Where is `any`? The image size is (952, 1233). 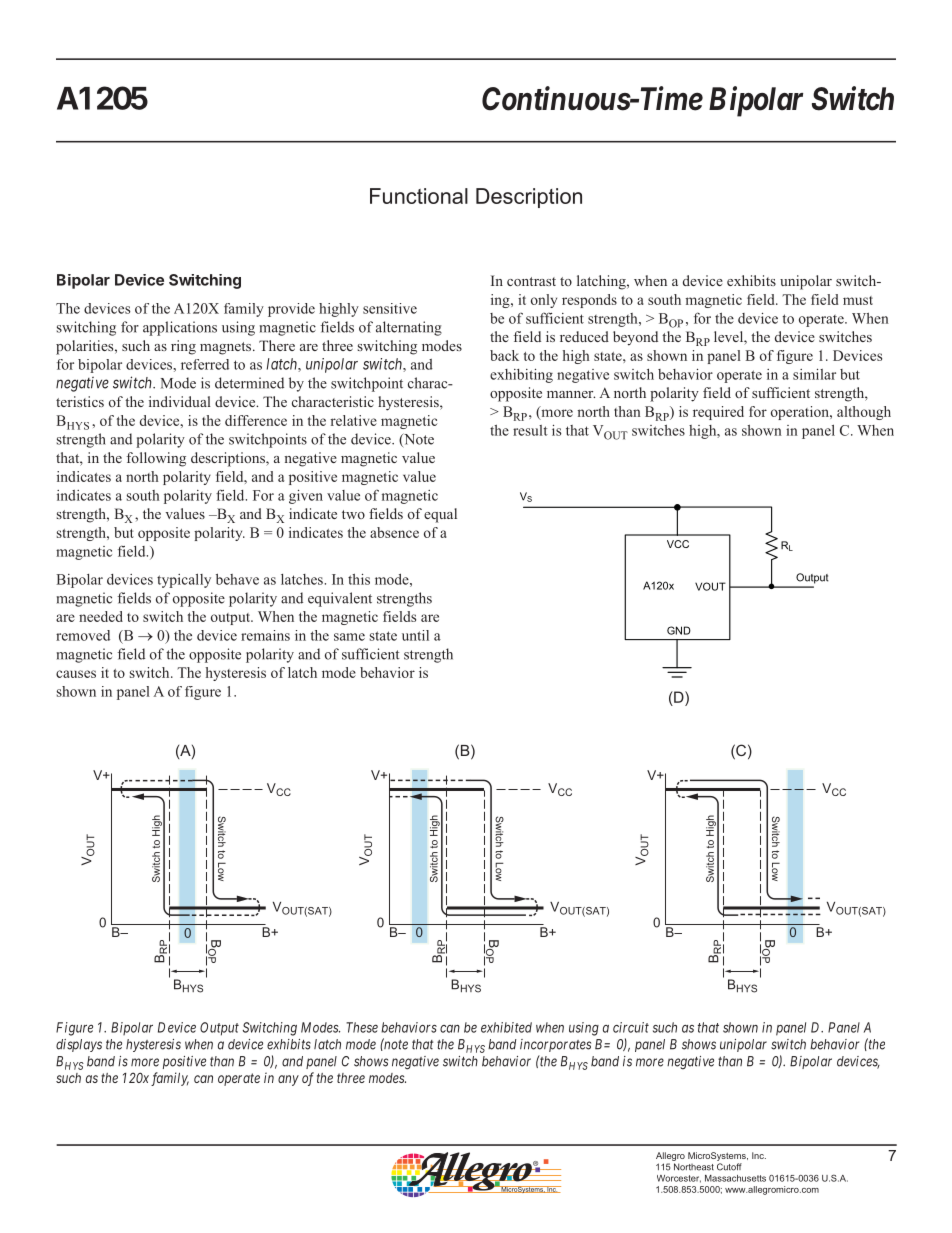
any is located at coordinates (288, 1080).
